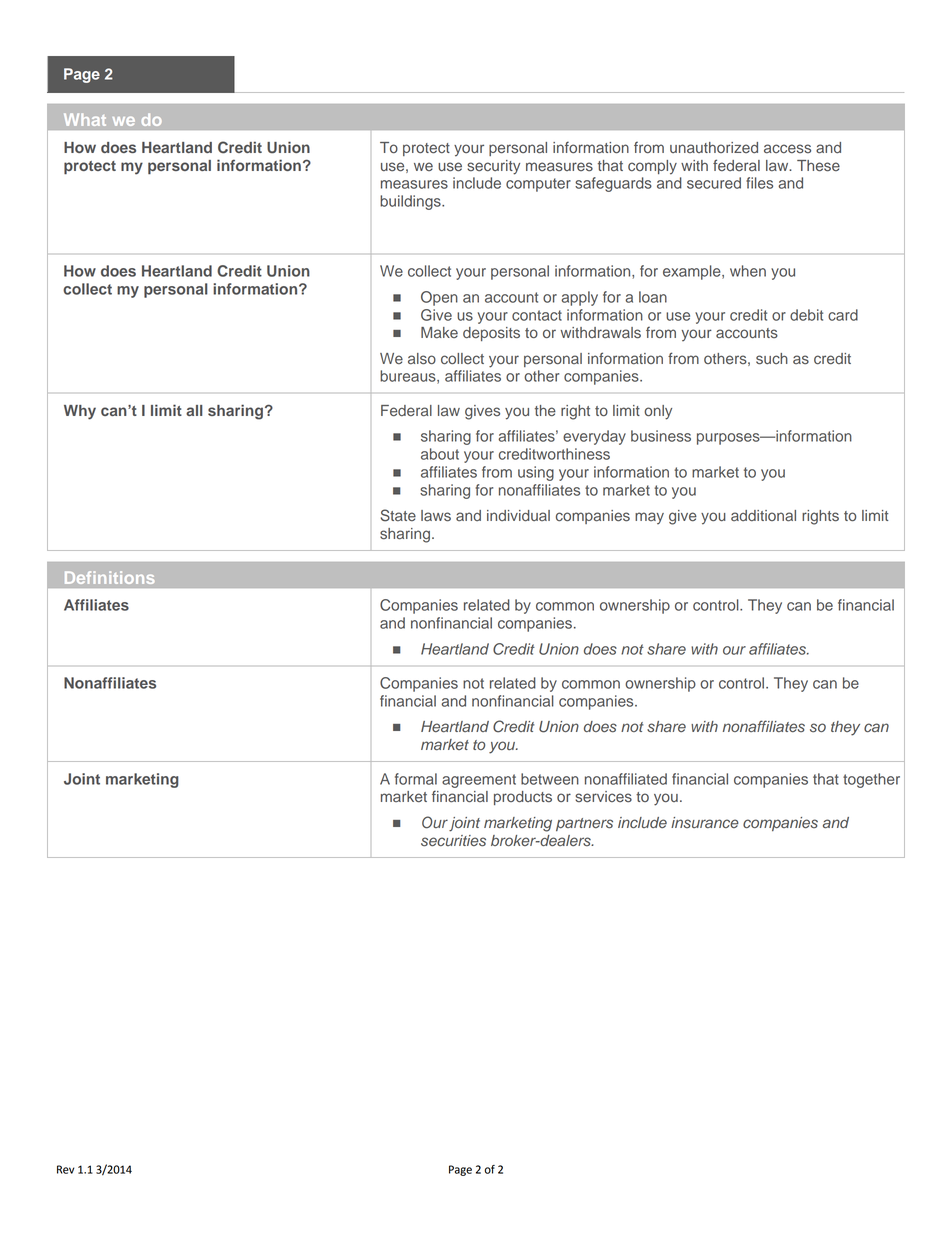 This page has height=1233, width=952. Describe the element at coordinates (763, 516) in the page. I see `additional` at that location.
